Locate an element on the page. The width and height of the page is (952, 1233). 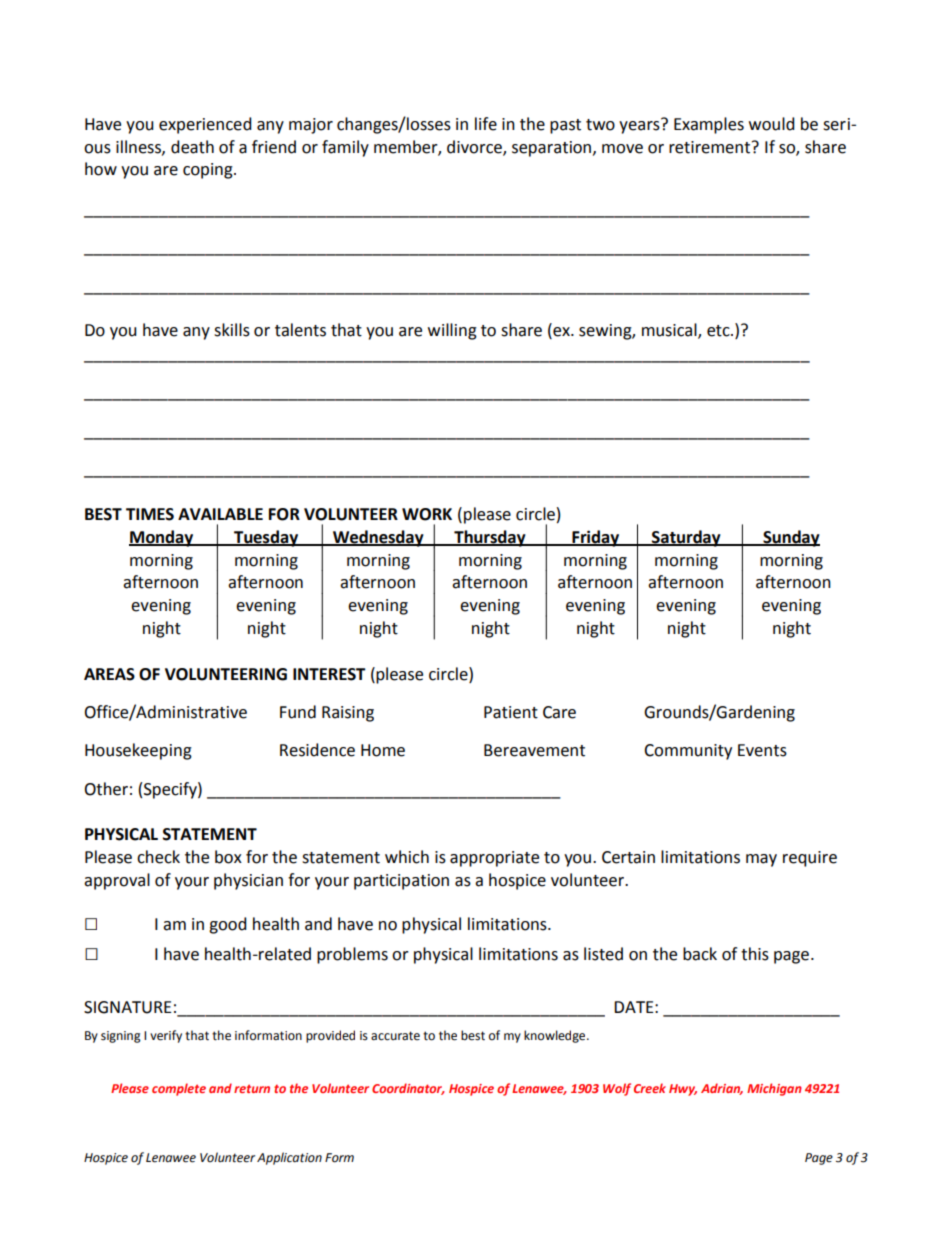
AREAS is located at coordinates (109, 674).
